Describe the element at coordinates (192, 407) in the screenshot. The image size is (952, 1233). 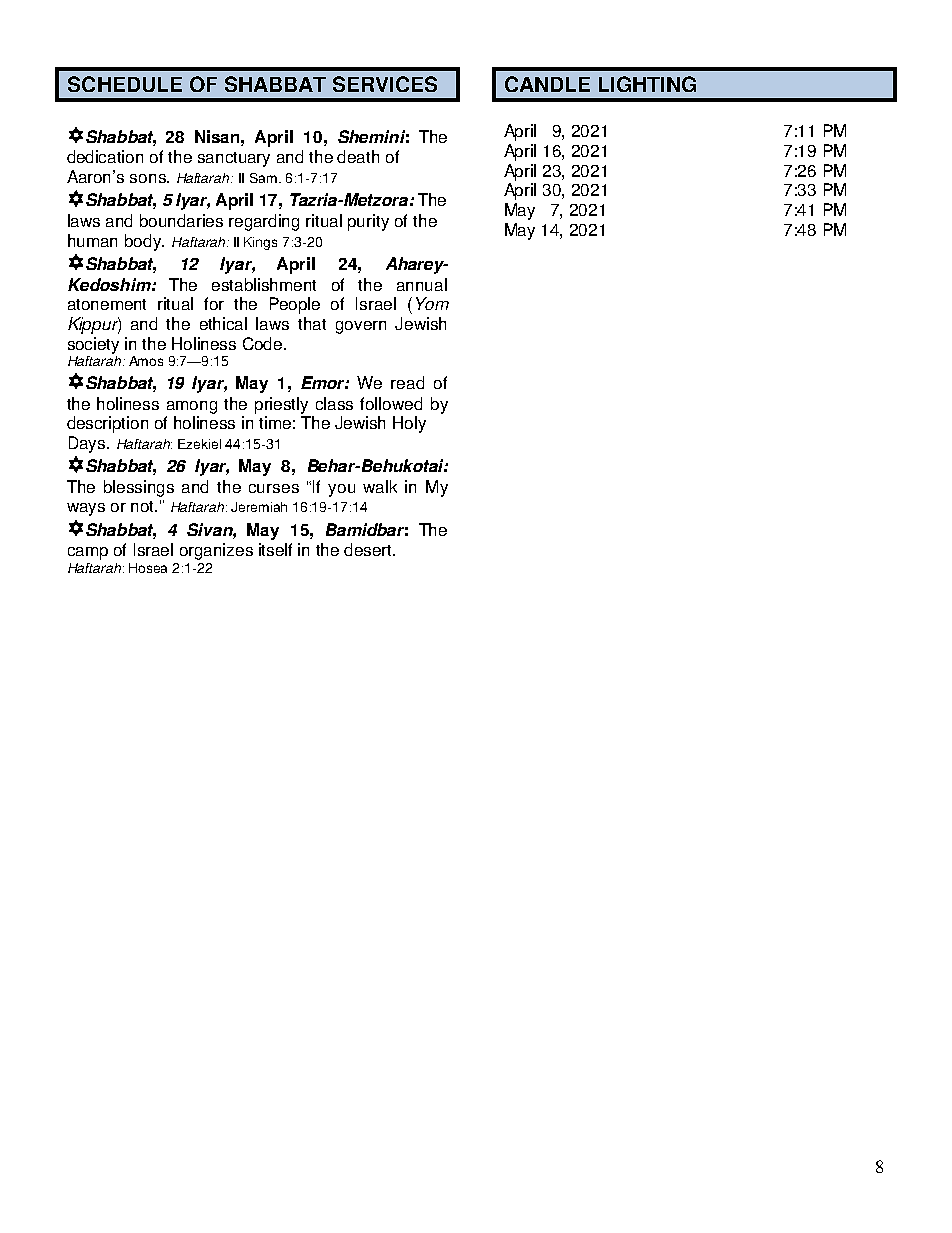
I see `among` at that location.
